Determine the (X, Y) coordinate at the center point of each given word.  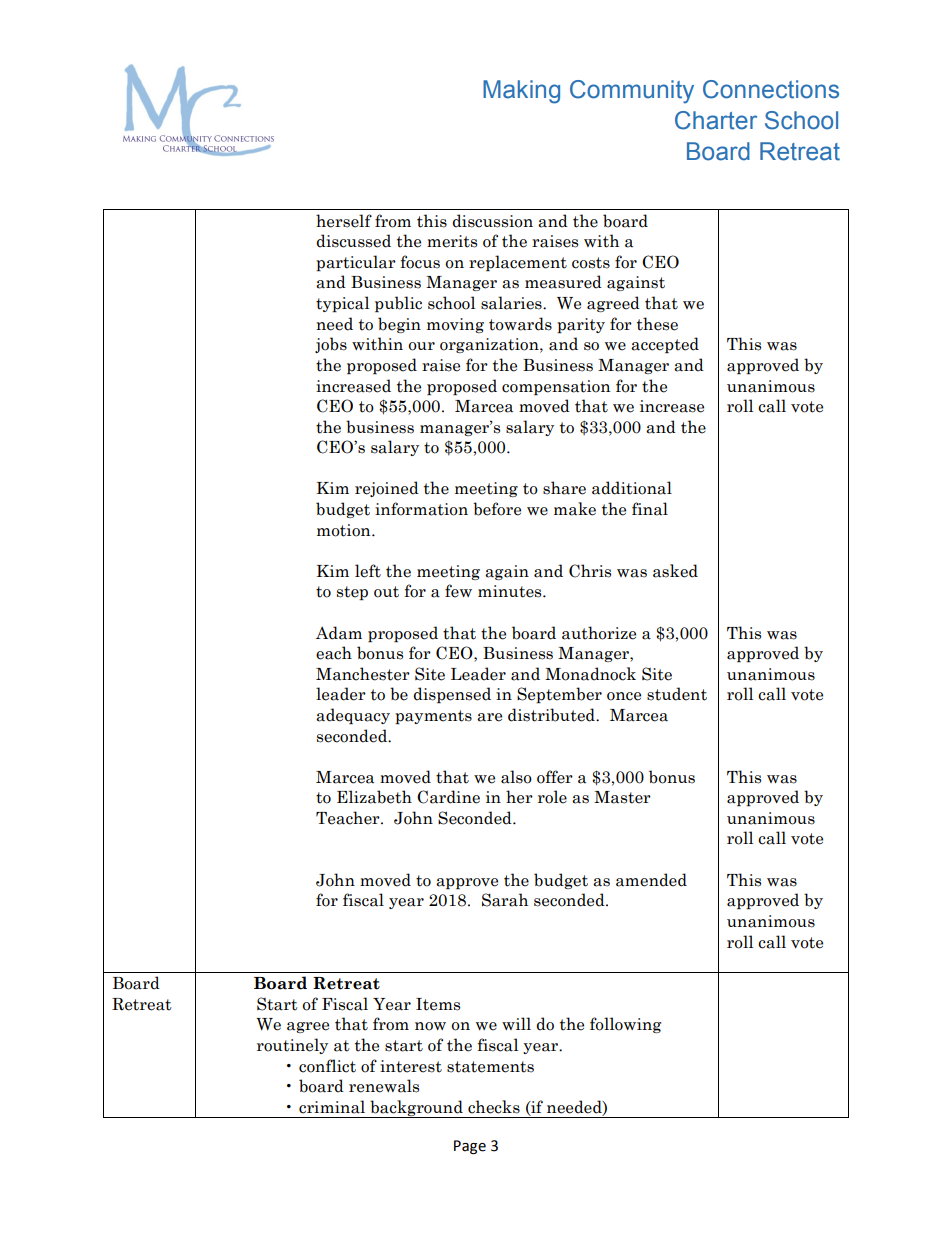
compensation (556, 387)
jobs (331, 345)
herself (344, 221)
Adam (339, 633)
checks (494, 1107)
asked (675, 571)
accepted (665, 345)
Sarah (505, 900)
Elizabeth (374, 797)
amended (651, 880)
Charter (716, 120)
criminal (332, 1107)
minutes (511, 591)
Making (521, 92)
